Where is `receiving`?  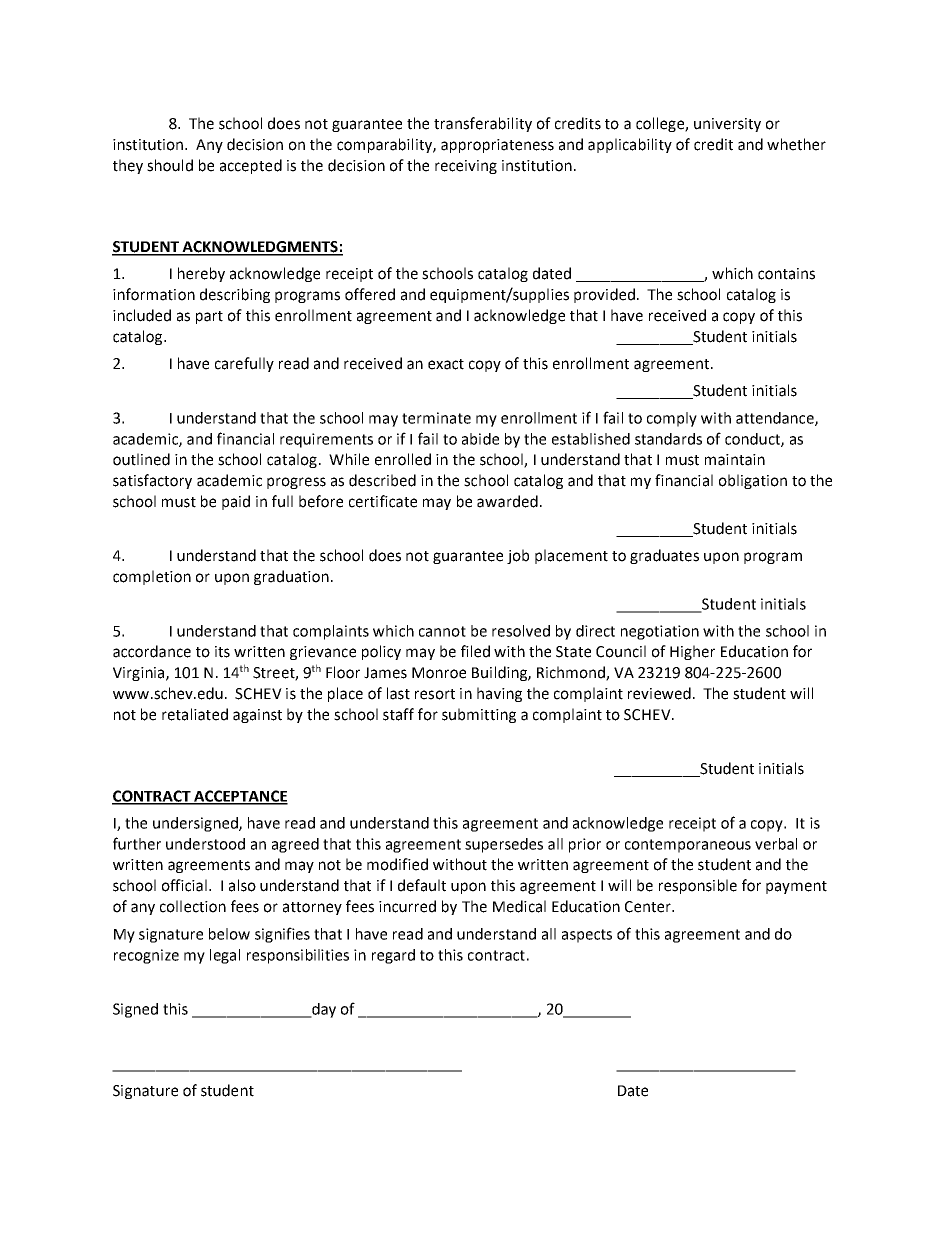
receiving is located at coordinates (466, 167).
